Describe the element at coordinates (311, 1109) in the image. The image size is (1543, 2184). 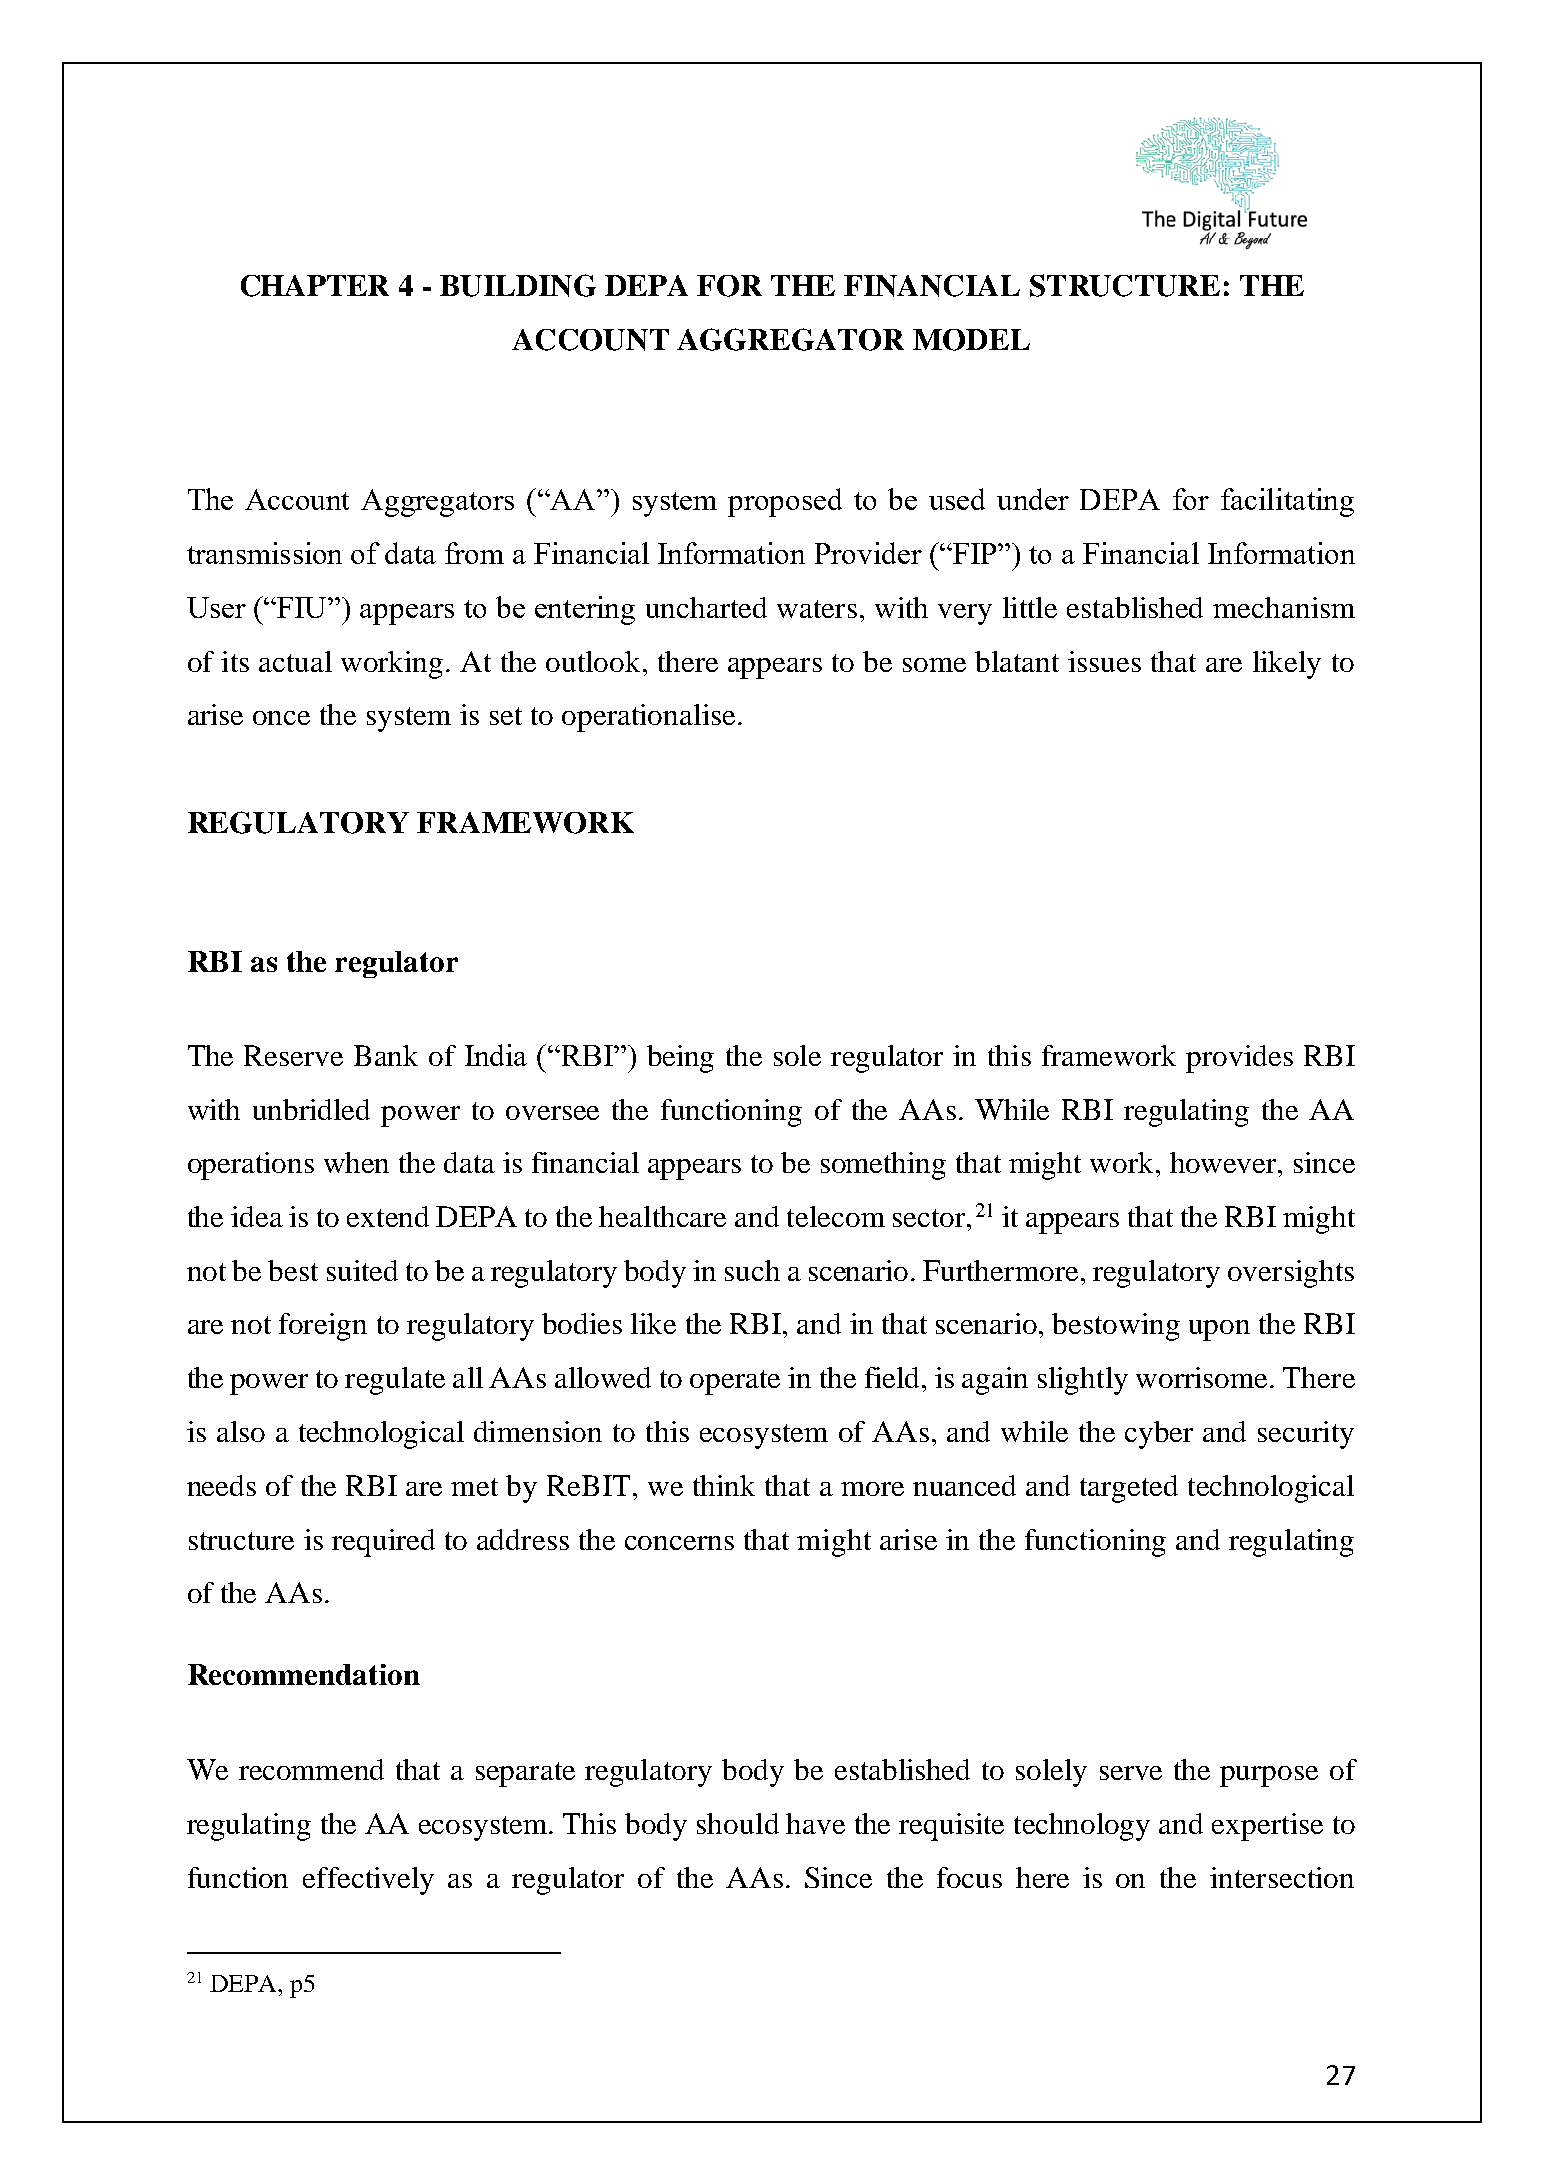
I see `unbridled` at that location.
